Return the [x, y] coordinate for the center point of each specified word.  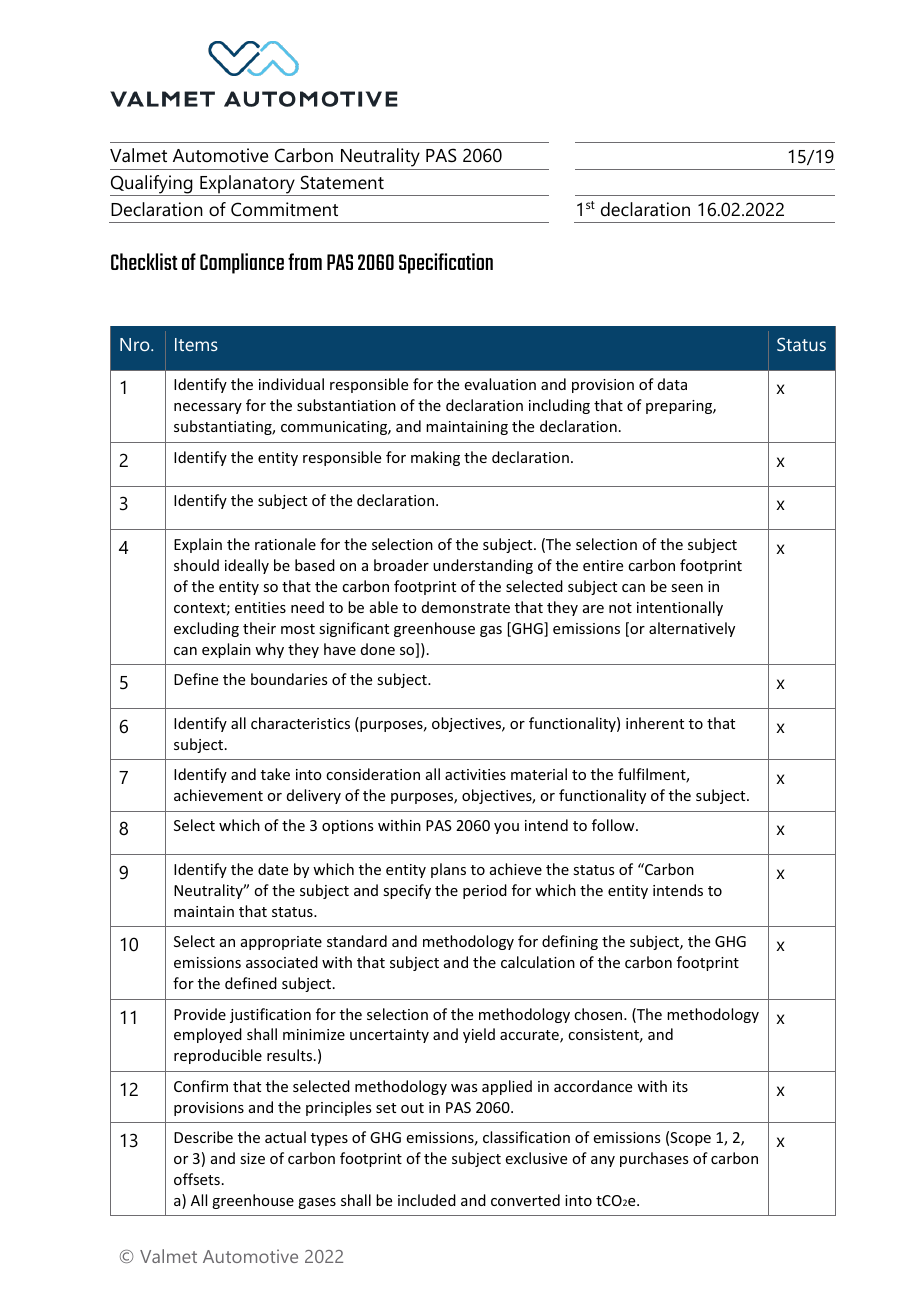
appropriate [281, 943]
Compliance [242, 263]
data [672, 384]
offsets [197, 1179]
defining [570, 942]
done [378, 649]
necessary [208, 408]
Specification [446, 263]
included [427, 1200]
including [559, 406]
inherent [655, 723]
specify [407, 891]
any [603, 1161]
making [435, 458]
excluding [206, 629]
